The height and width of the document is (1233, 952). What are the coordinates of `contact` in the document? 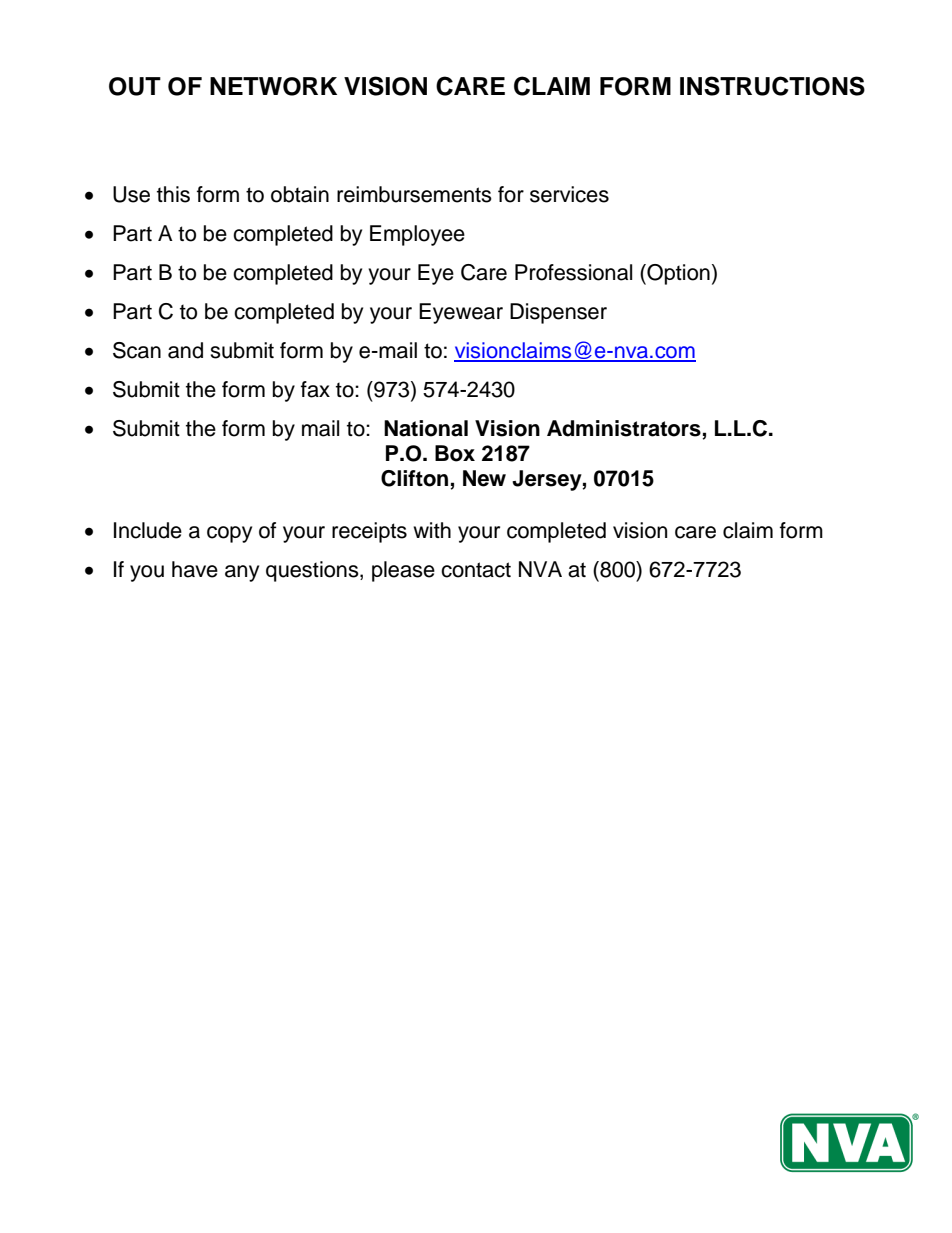 It's located at (476, 570).
